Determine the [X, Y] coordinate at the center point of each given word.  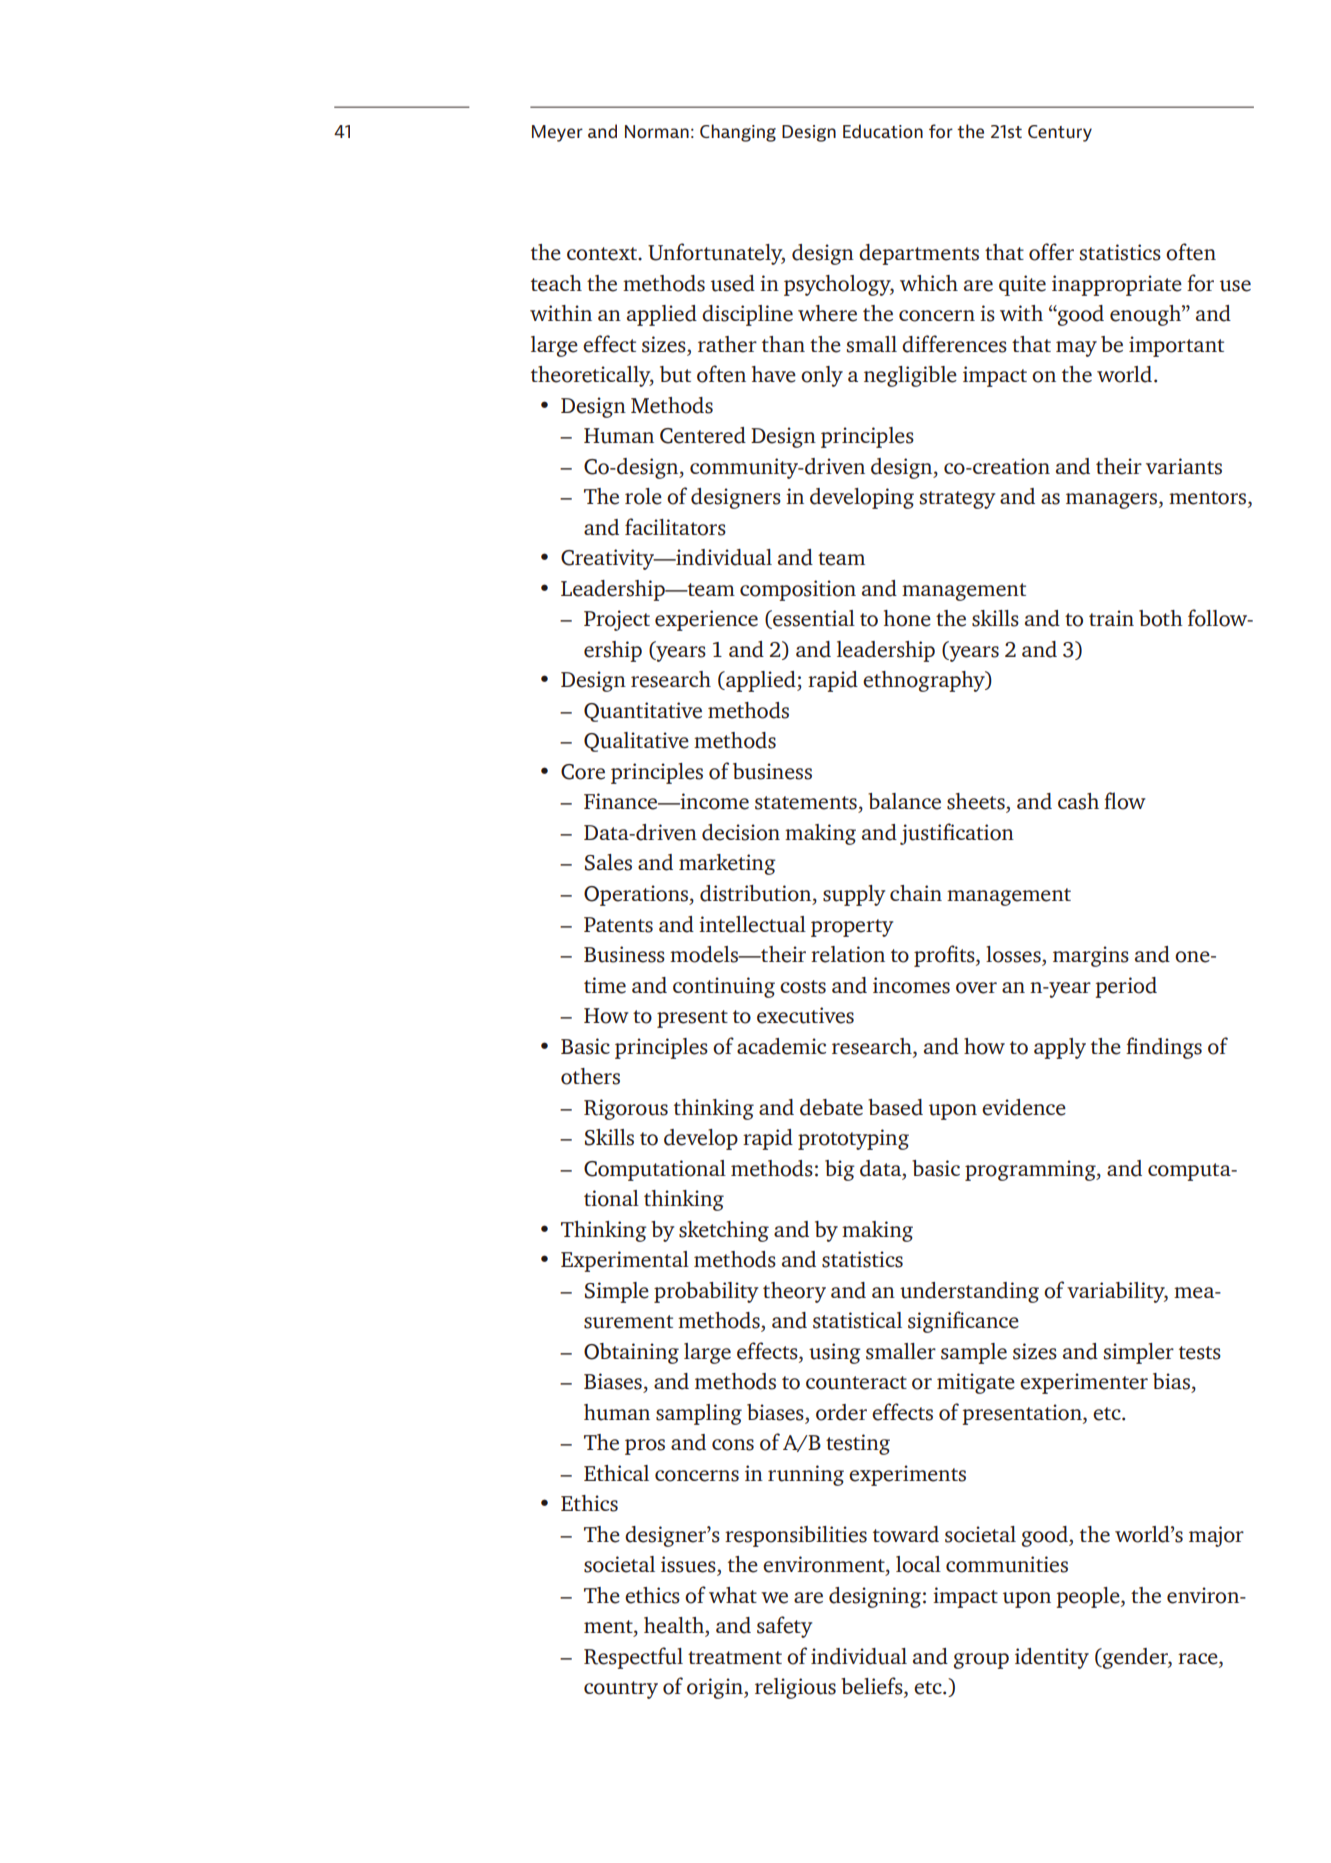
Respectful [633, 1658]
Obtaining [631, 1353]
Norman [657, 131]
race [1199, 1659]
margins [1091, 956]
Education [883, 131]
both [1161, 618]
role [643, 496]
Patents [618, 925]
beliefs [873, 1687]
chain [916, 893]
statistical [857, 1320]
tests [1200, 1353]
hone [907, 618]
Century [1060, 133]
